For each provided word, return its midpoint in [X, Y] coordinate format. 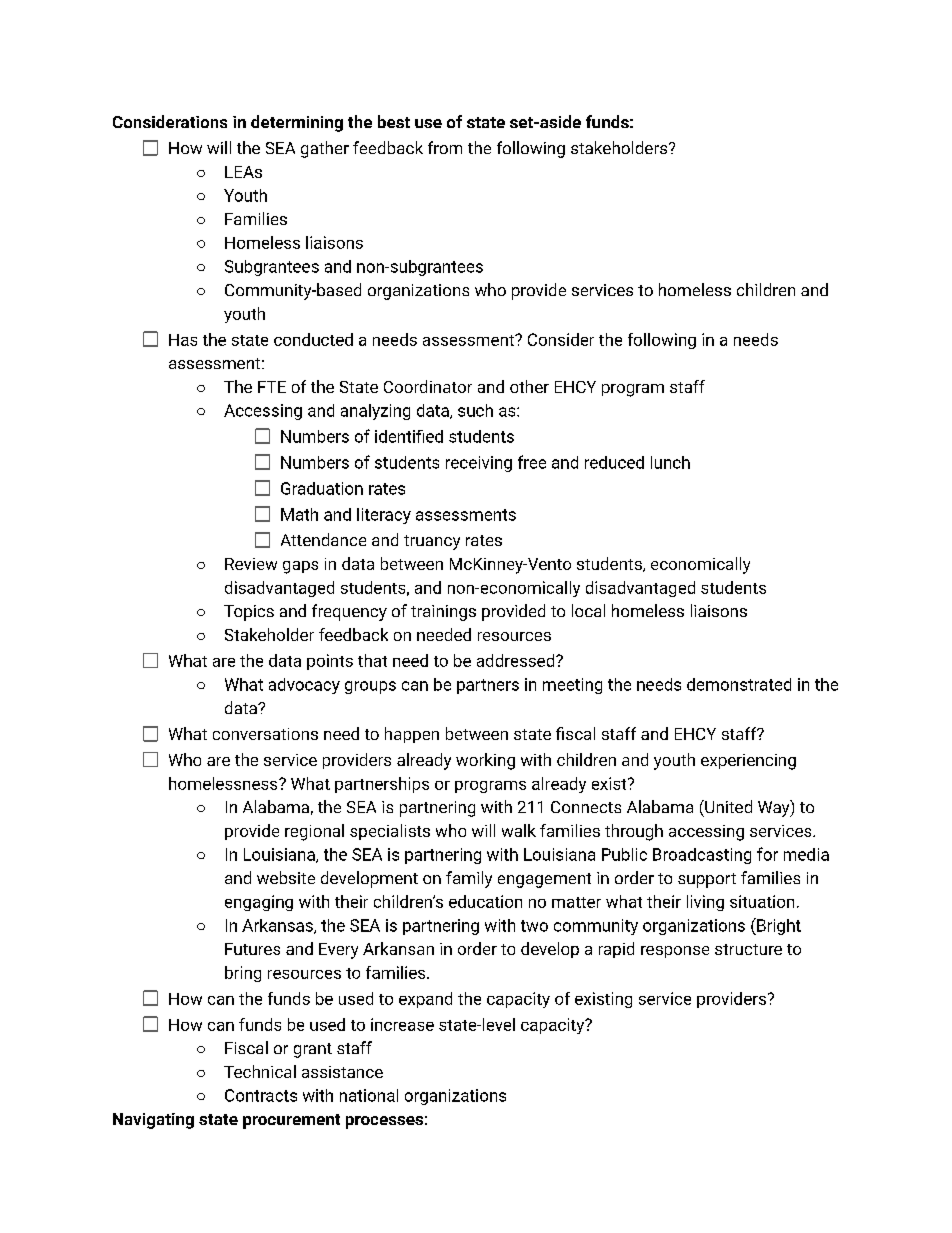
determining [297, 123]
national [369, 1095]
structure [748, 949]
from [445, 147]
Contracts [261, 1095]
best [394, 121]
